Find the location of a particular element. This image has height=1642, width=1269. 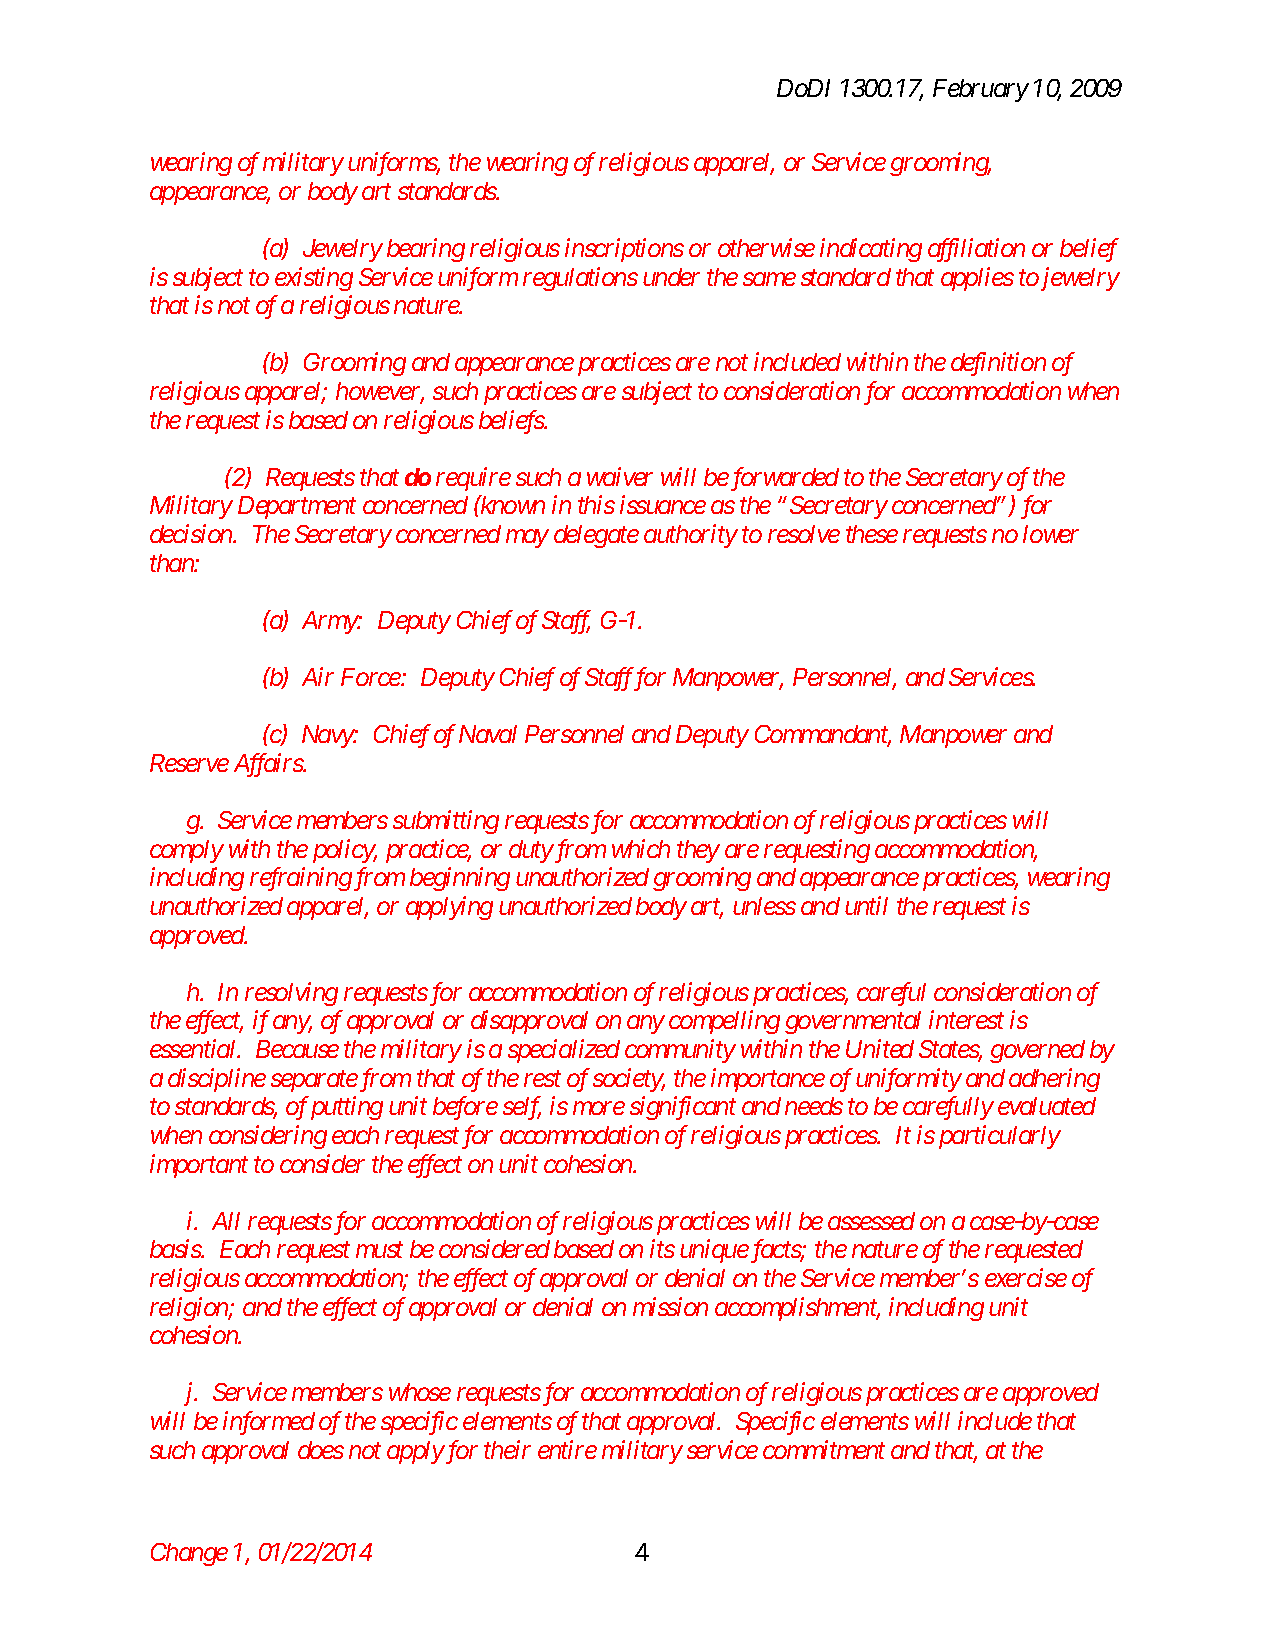

Department is located at coordinates (297, 507).
